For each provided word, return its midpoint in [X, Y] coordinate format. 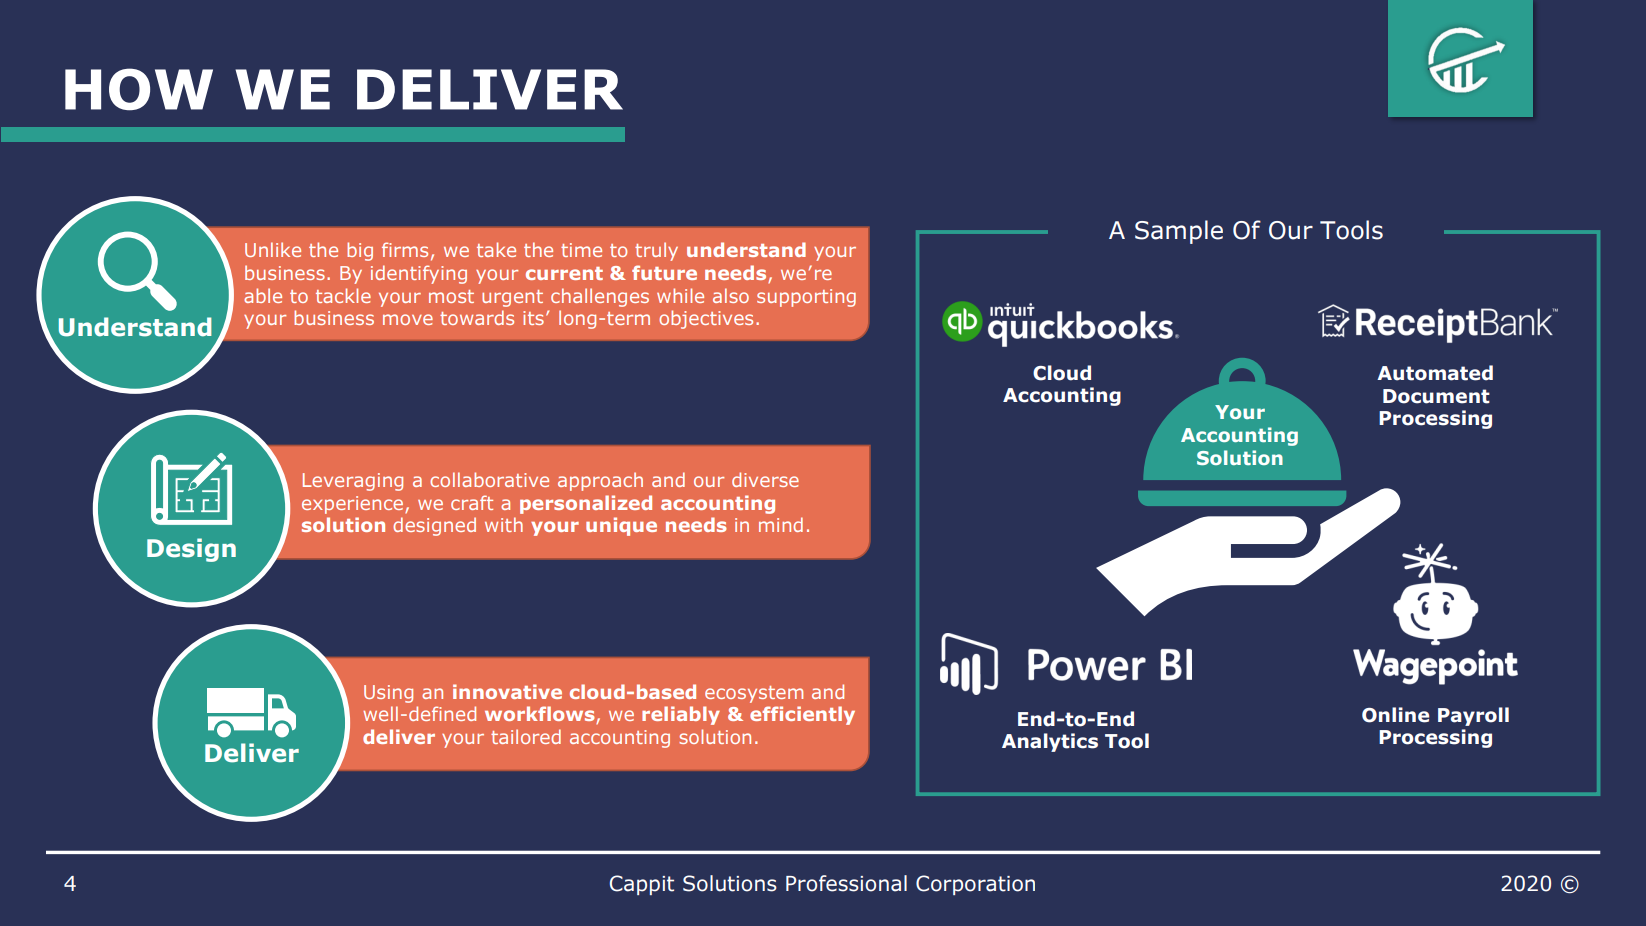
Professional [846, 883]
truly [656, 251]
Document [1436, 396]
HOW [139, 89]
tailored [526, 736]
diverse [765, 479]
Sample [1179, 232]
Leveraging [353, 482]
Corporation [975, 885]
